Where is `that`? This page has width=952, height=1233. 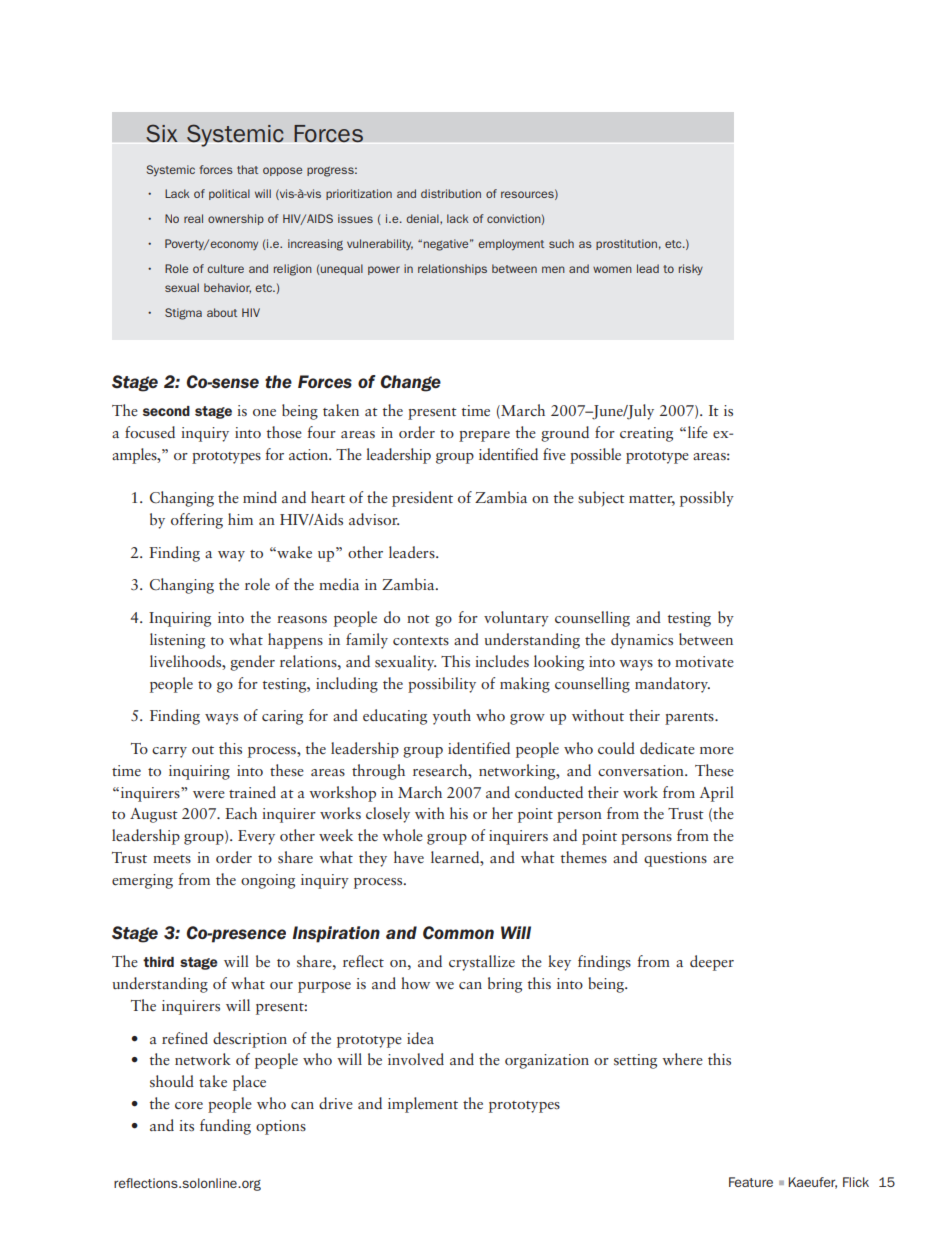 that is located at coordinates (247, 169).
